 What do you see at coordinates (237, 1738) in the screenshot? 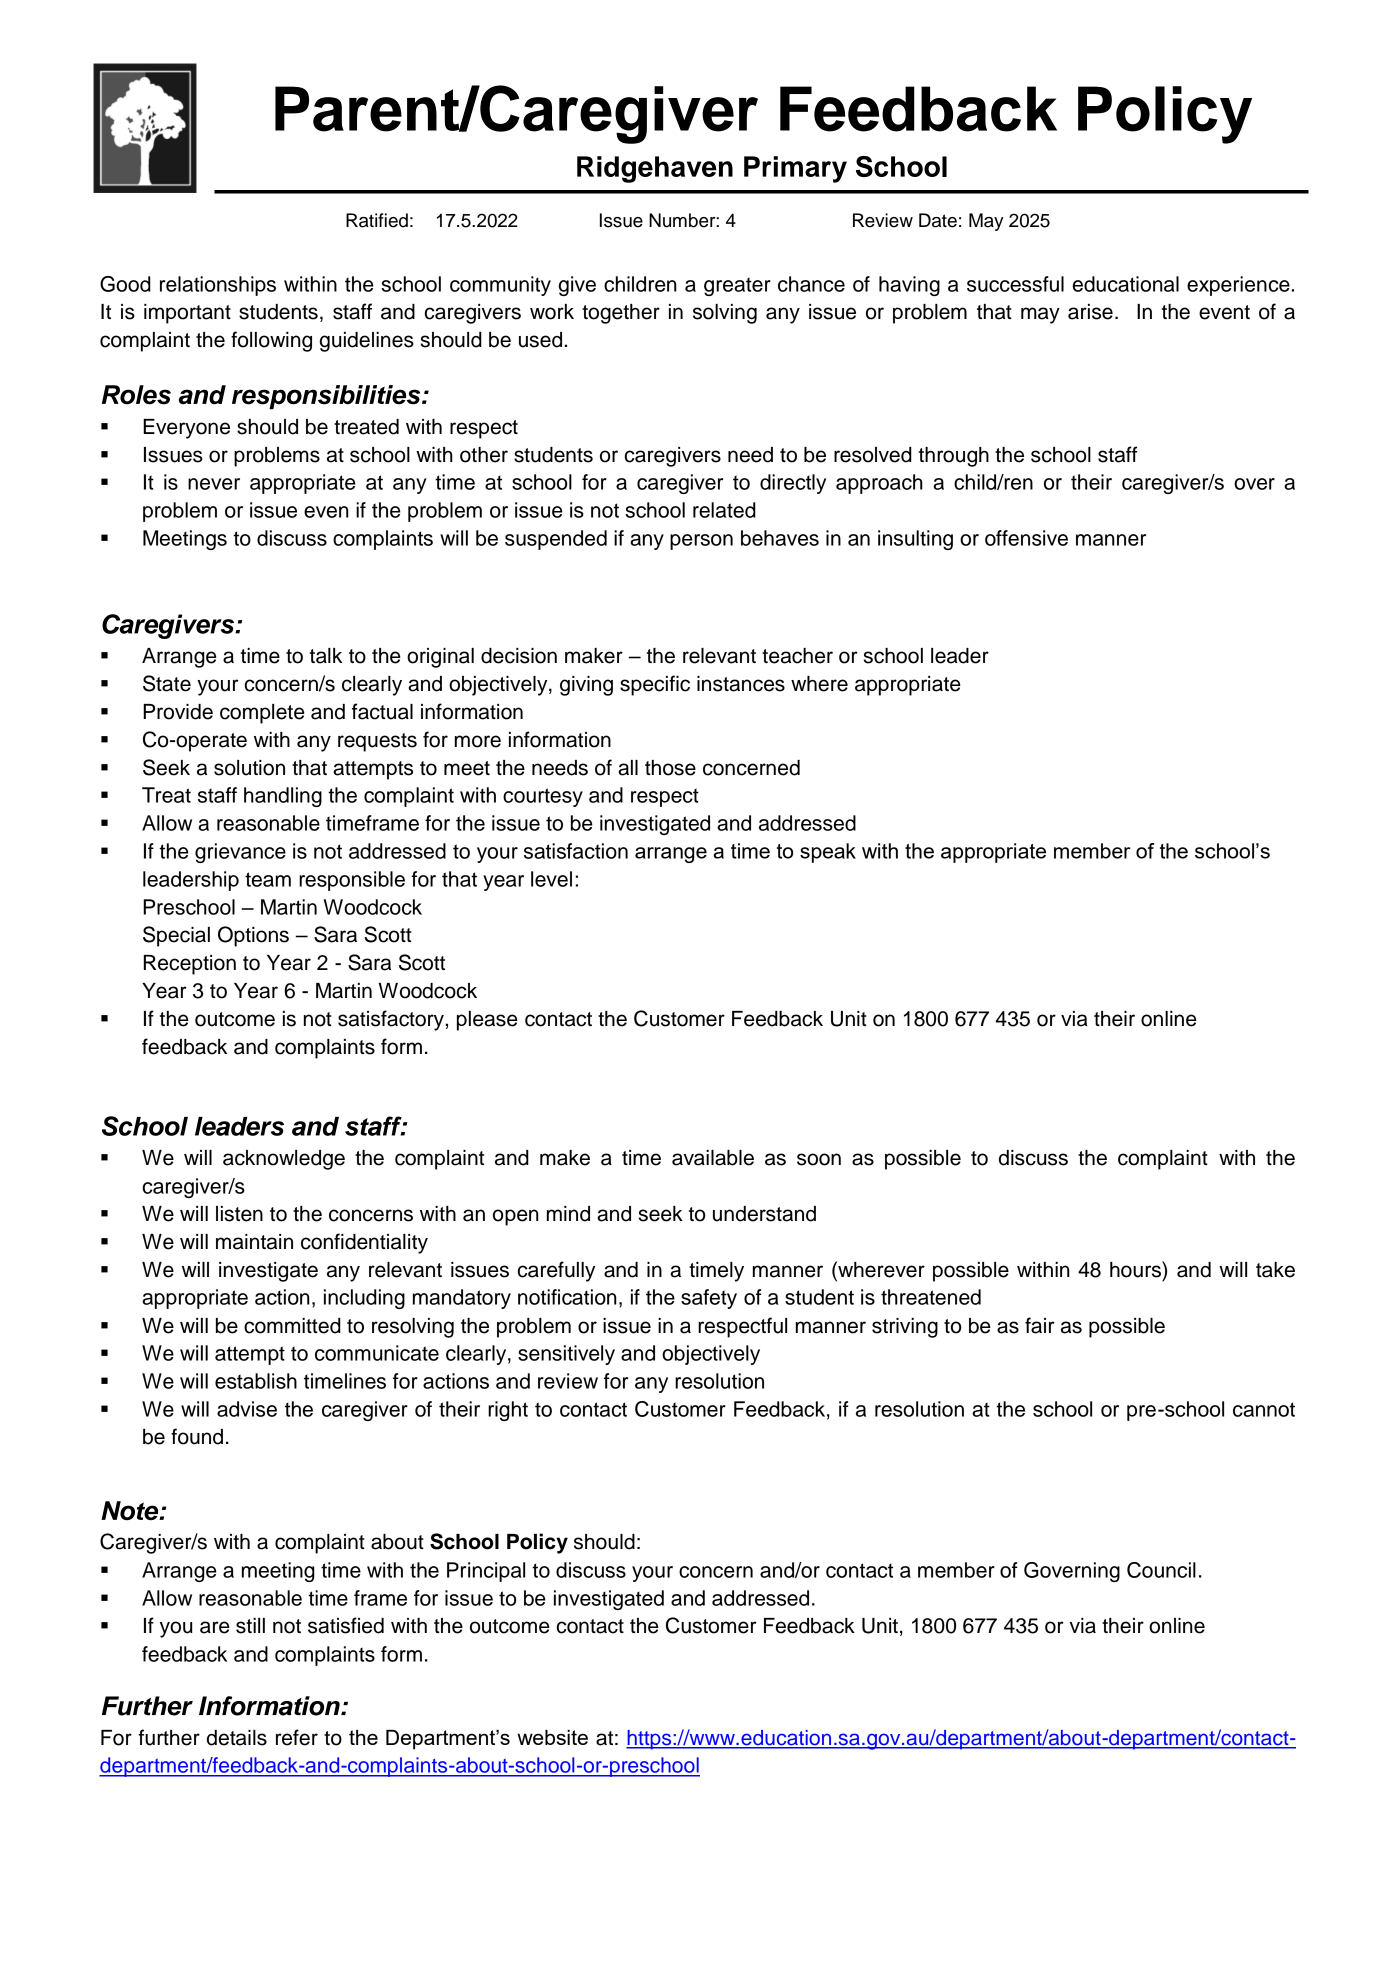
I see `details` at bounding box center [237, 1738].
